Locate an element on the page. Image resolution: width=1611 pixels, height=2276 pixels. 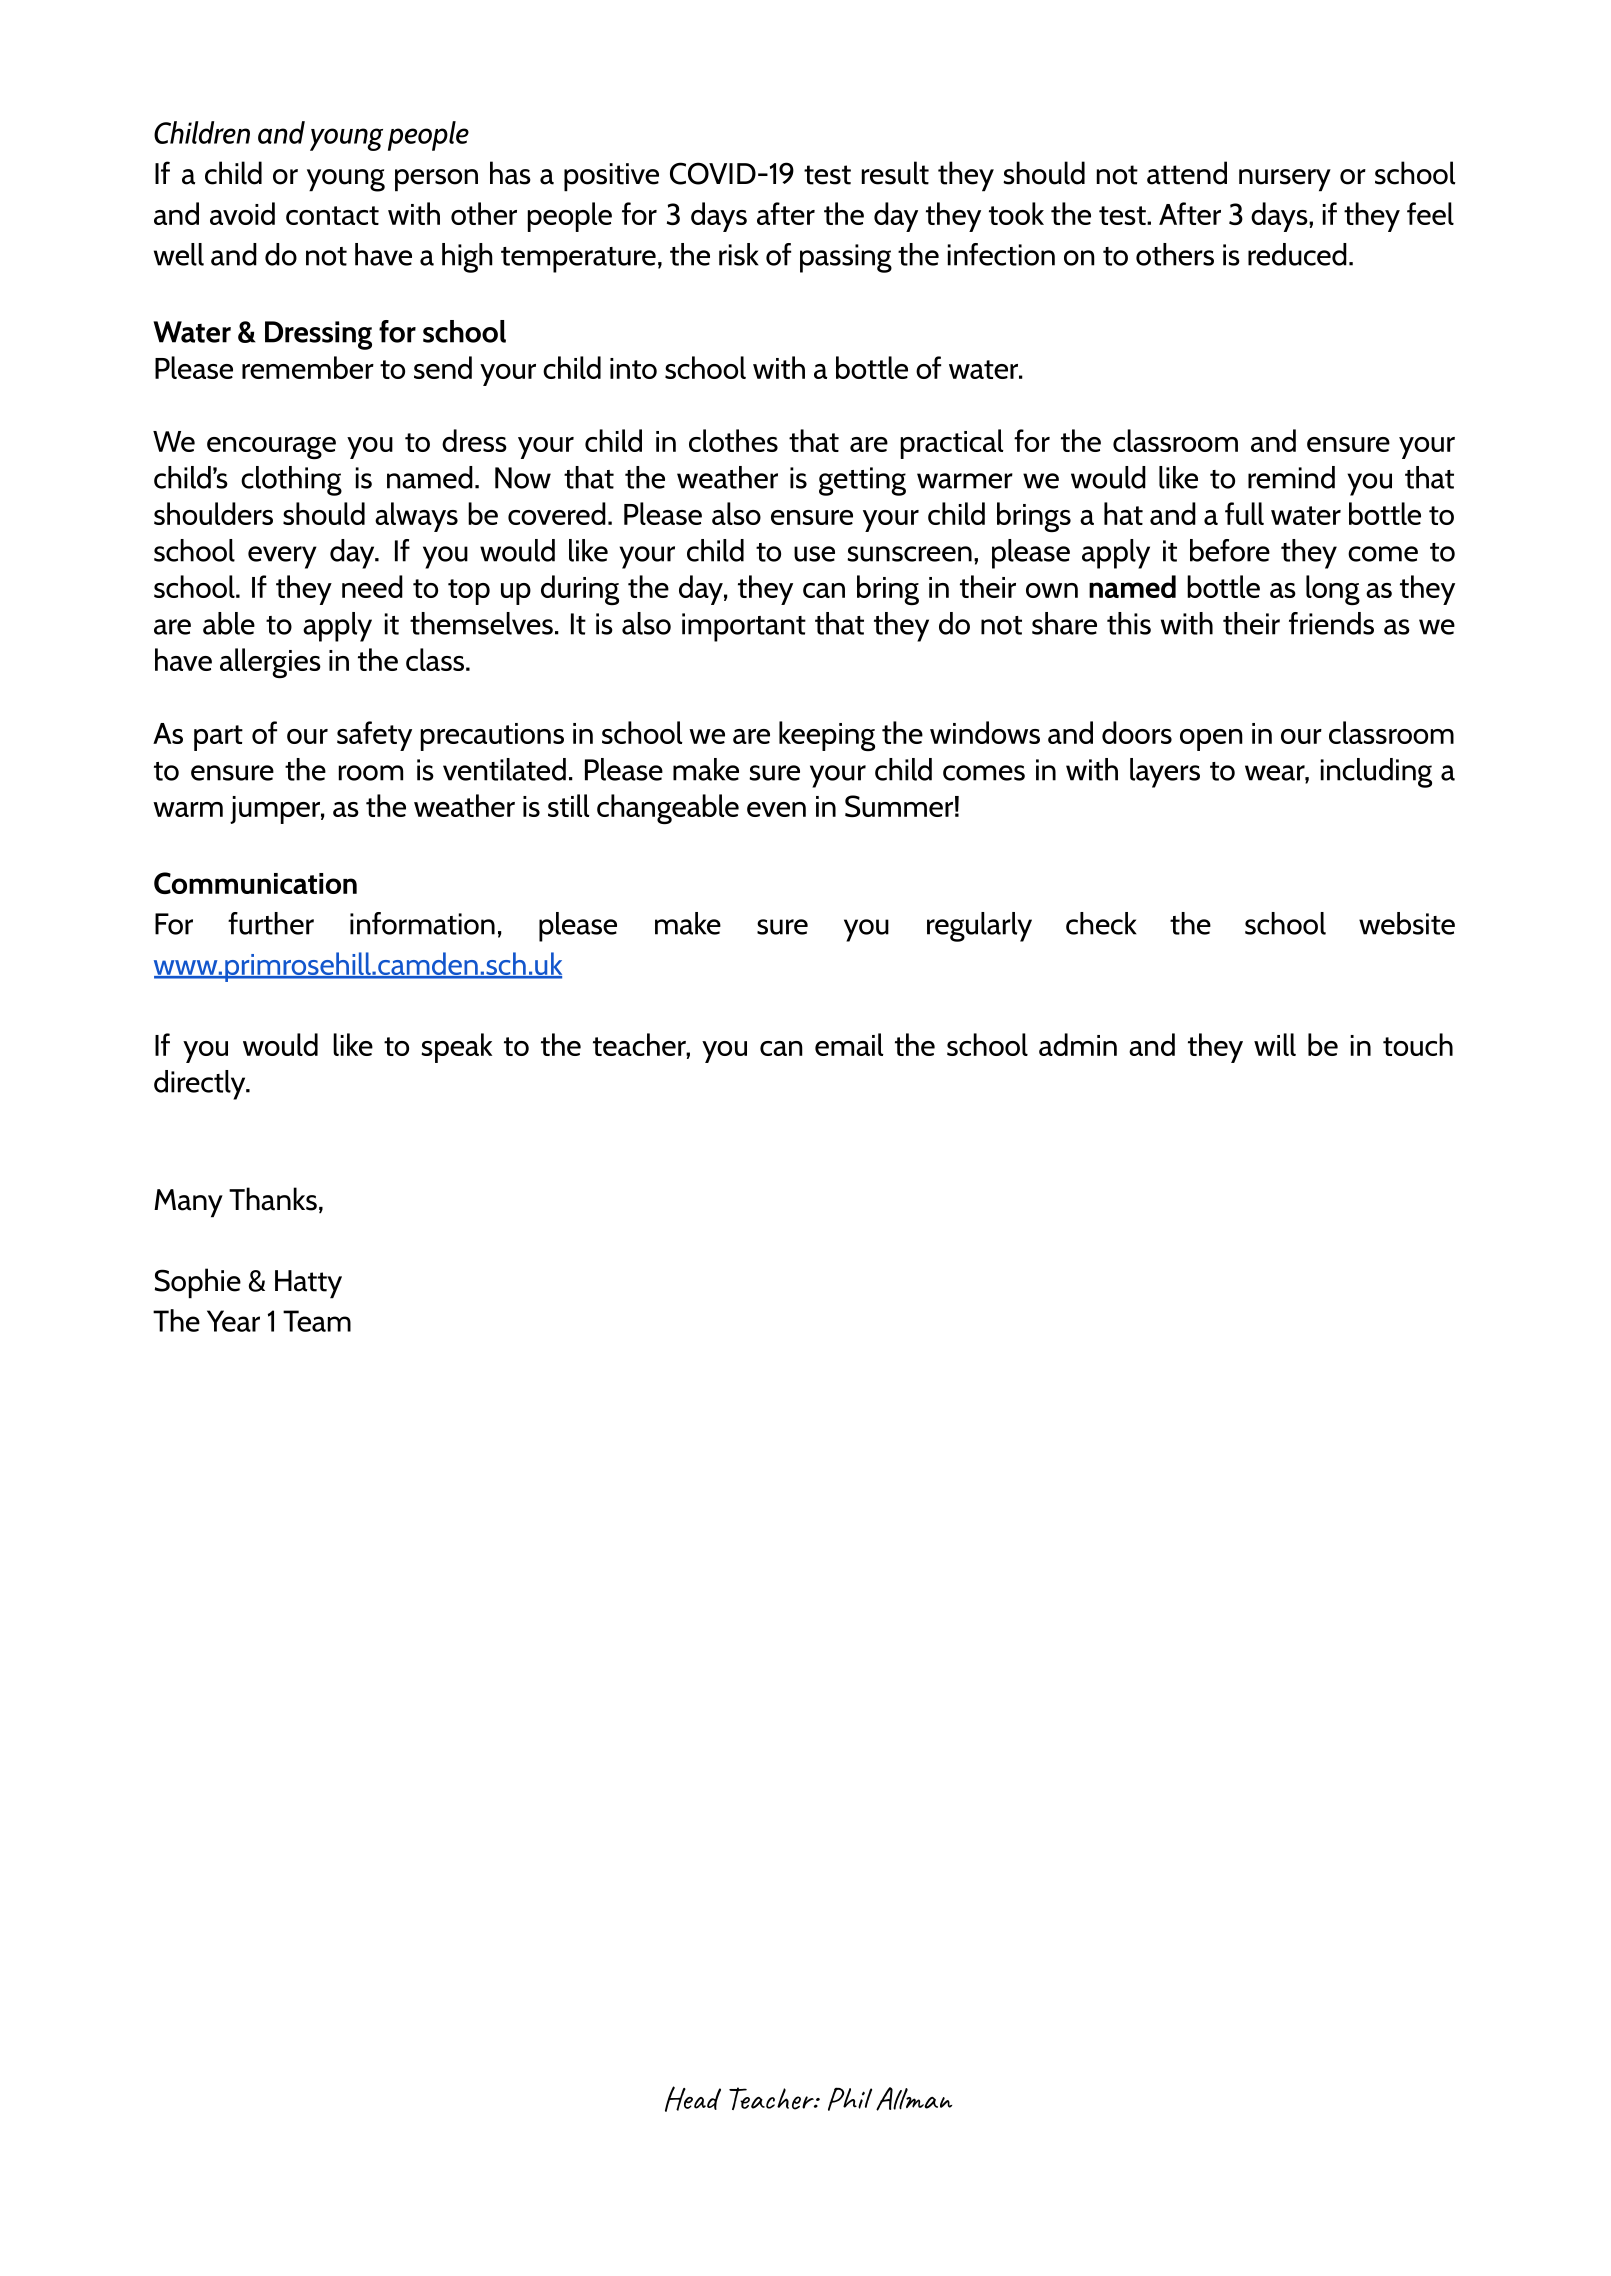
including is located at coordinates (1376, 773).
